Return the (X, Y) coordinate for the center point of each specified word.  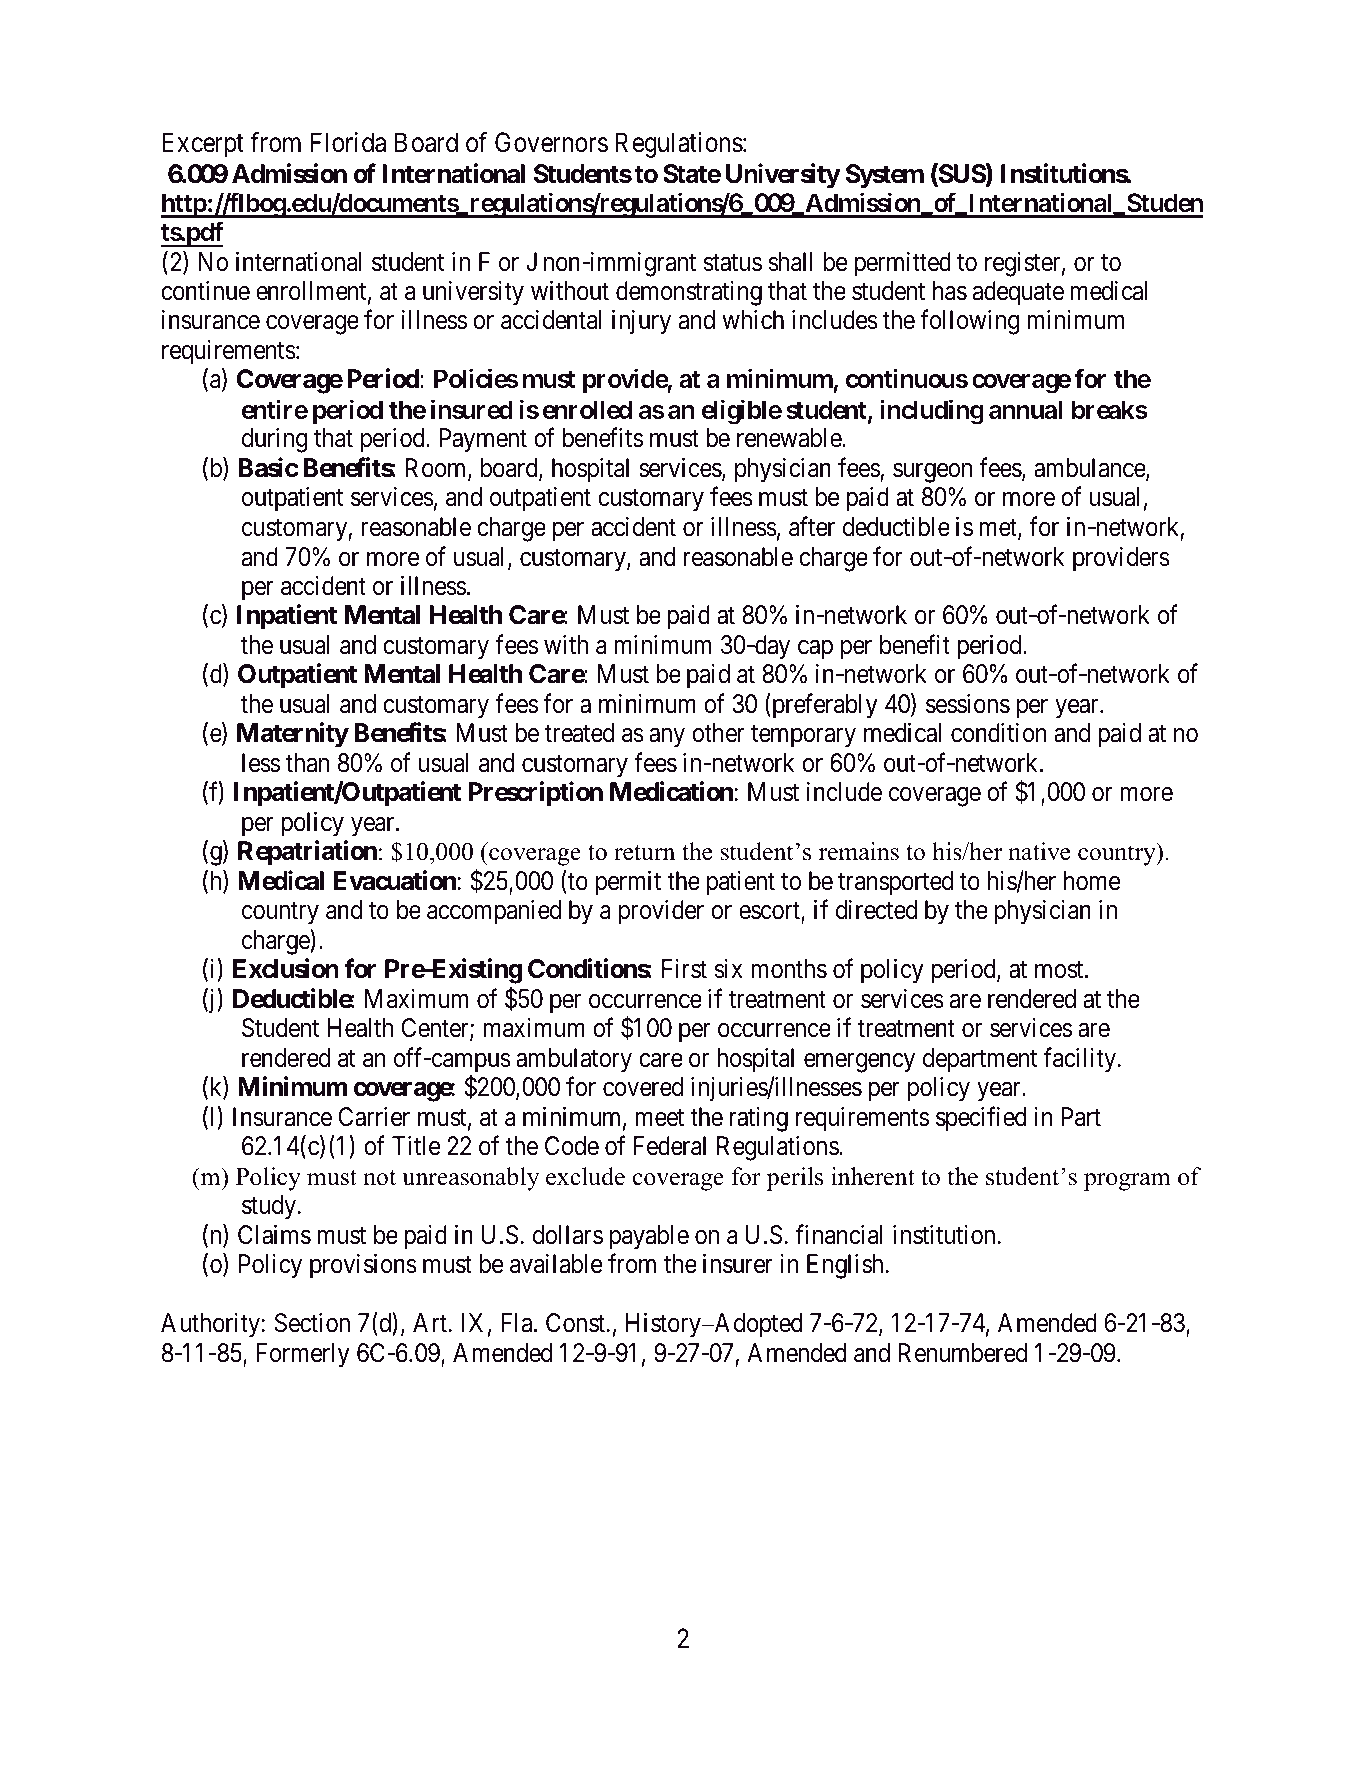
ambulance (1090, 469)
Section (312, 1323)
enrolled (587, 409)
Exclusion (286, 968)
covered (643, 1087)
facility (1081, 1060)
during (275, 440)
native (1039, 851)
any (667, 738)
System (885, 176)
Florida (348, 142)
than (307, 763)
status (733, 263)
